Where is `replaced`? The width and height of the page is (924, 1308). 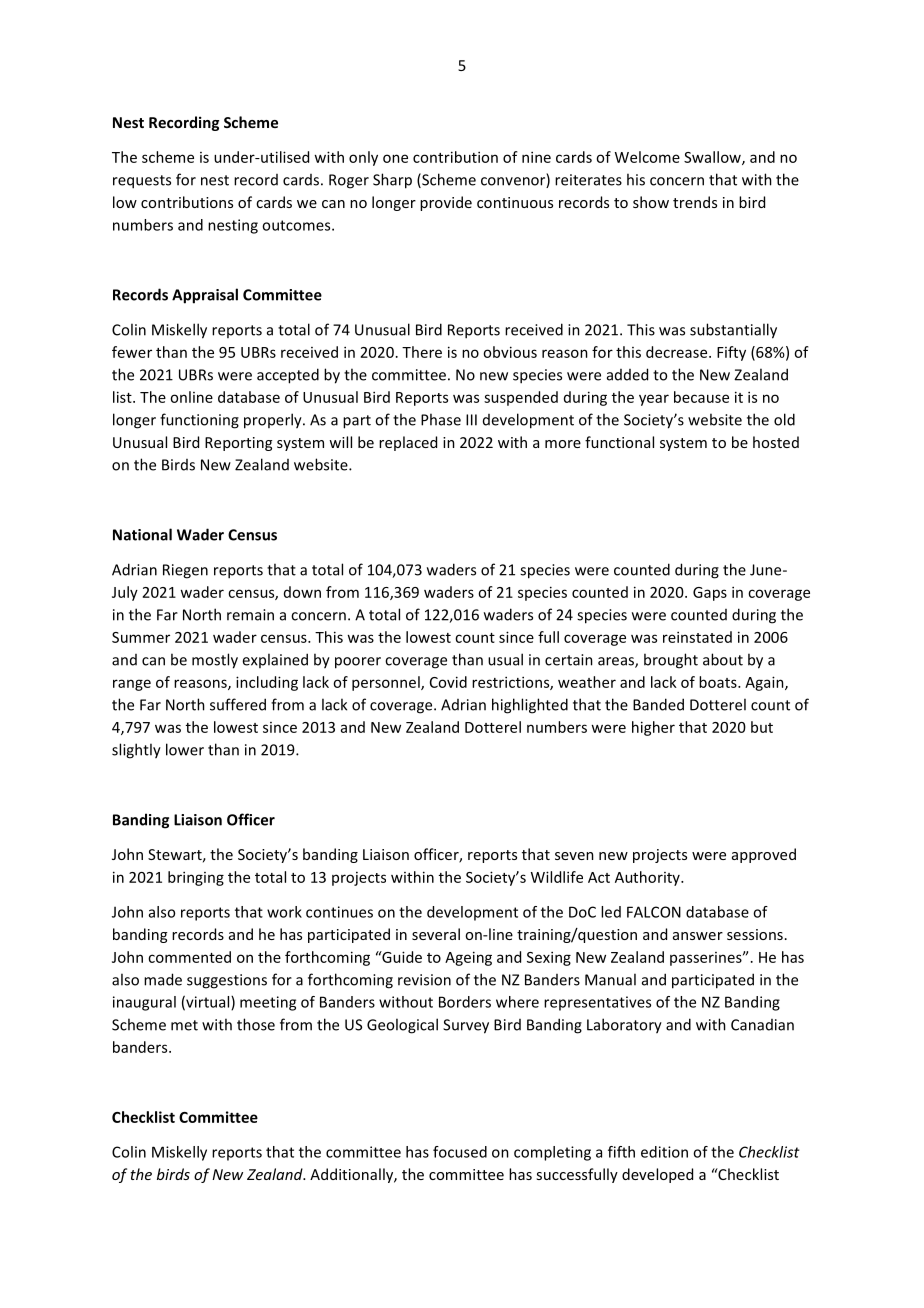 replaced is located at coordinates (408, 443).
